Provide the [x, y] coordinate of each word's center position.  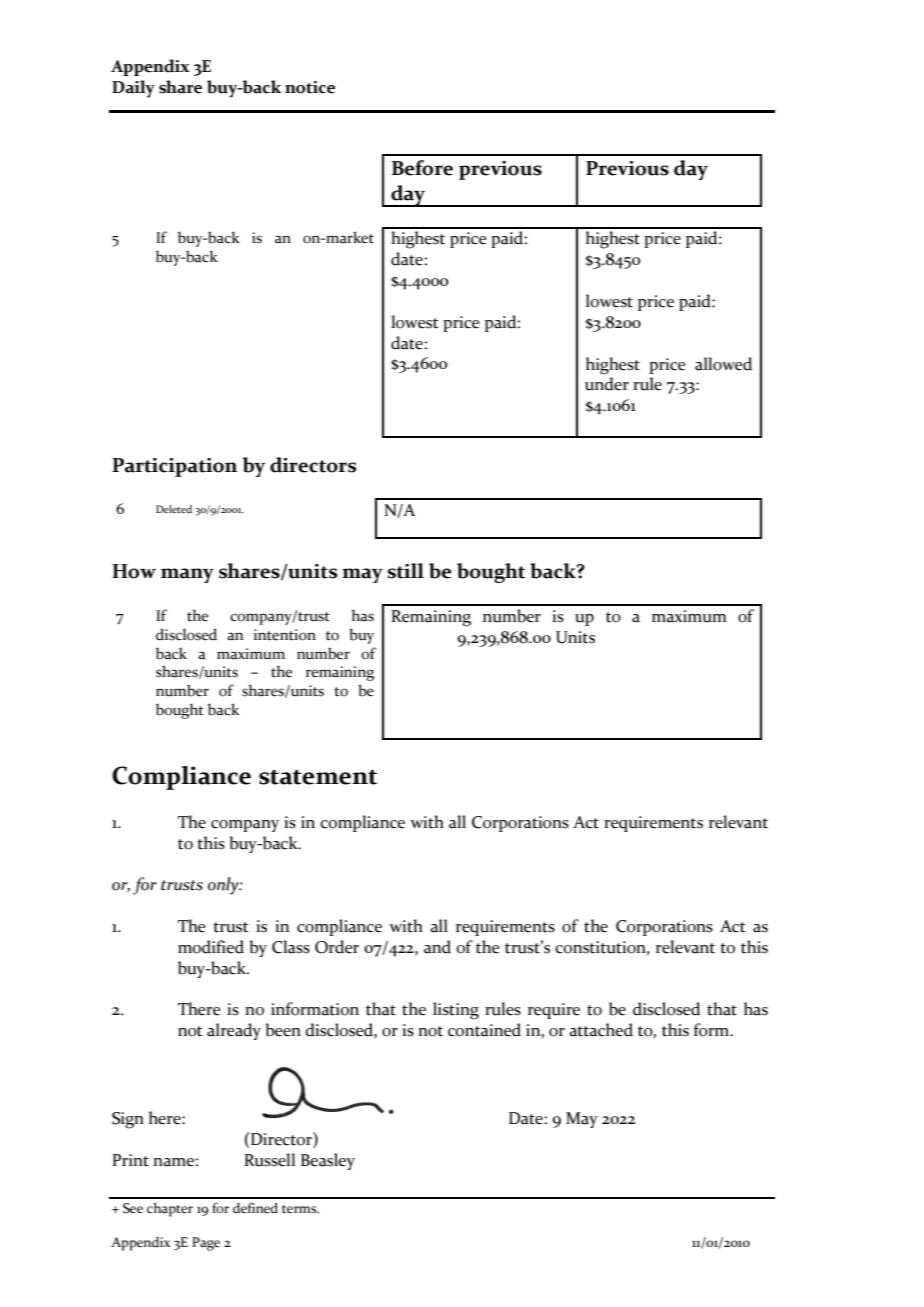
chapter [170, 1210]
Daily [133, 89]
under [607, 384]
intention [285, 635]
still [406, 571]
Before [422, 168]
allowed [723, 364]
